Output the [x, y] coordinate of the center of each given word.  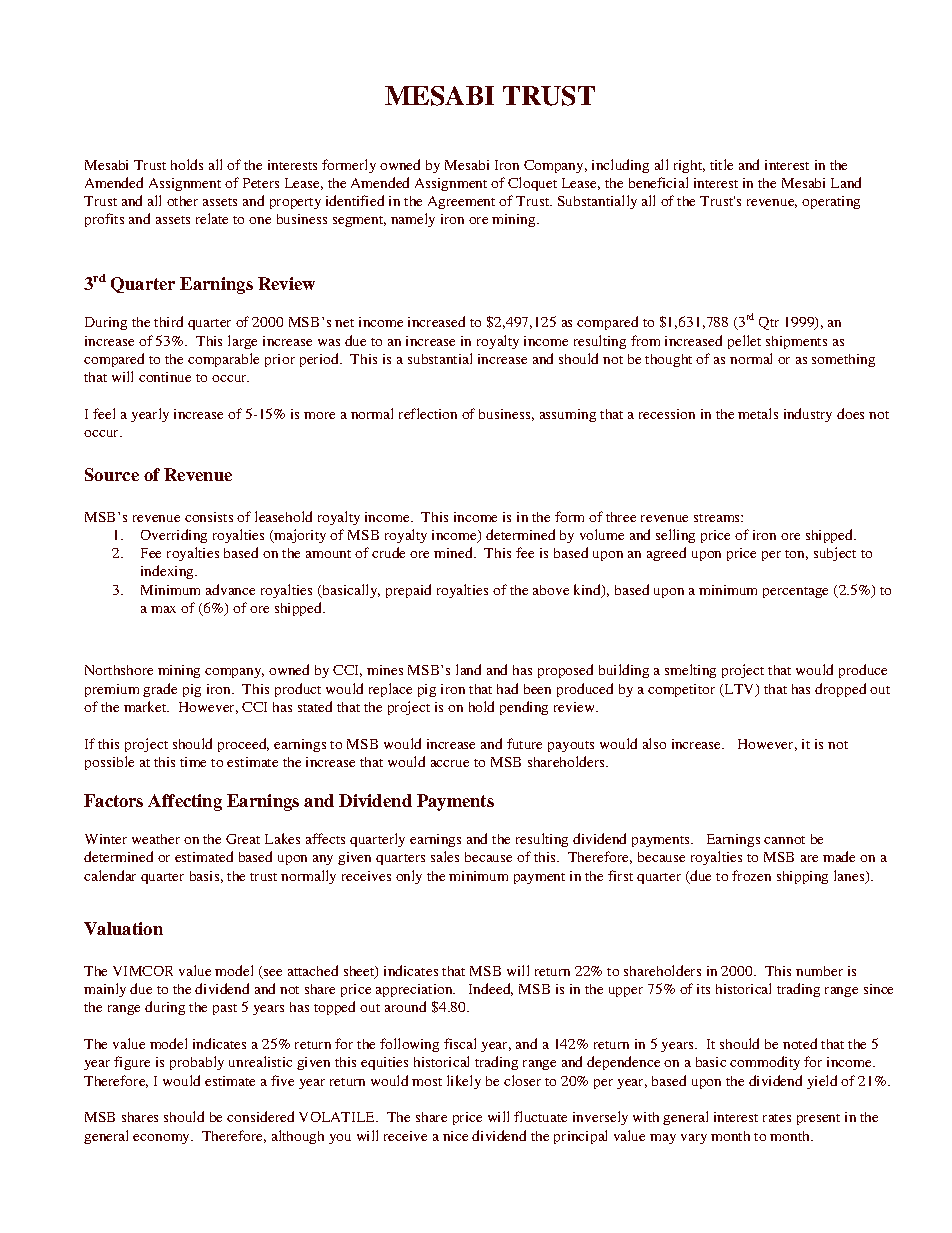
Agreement [461, 202]
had [507, 688]
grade [160, 690]
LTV [739, 690]
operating [831, 202]
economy [162, 1139]
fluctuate [540, 1116]
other [182, 201]
